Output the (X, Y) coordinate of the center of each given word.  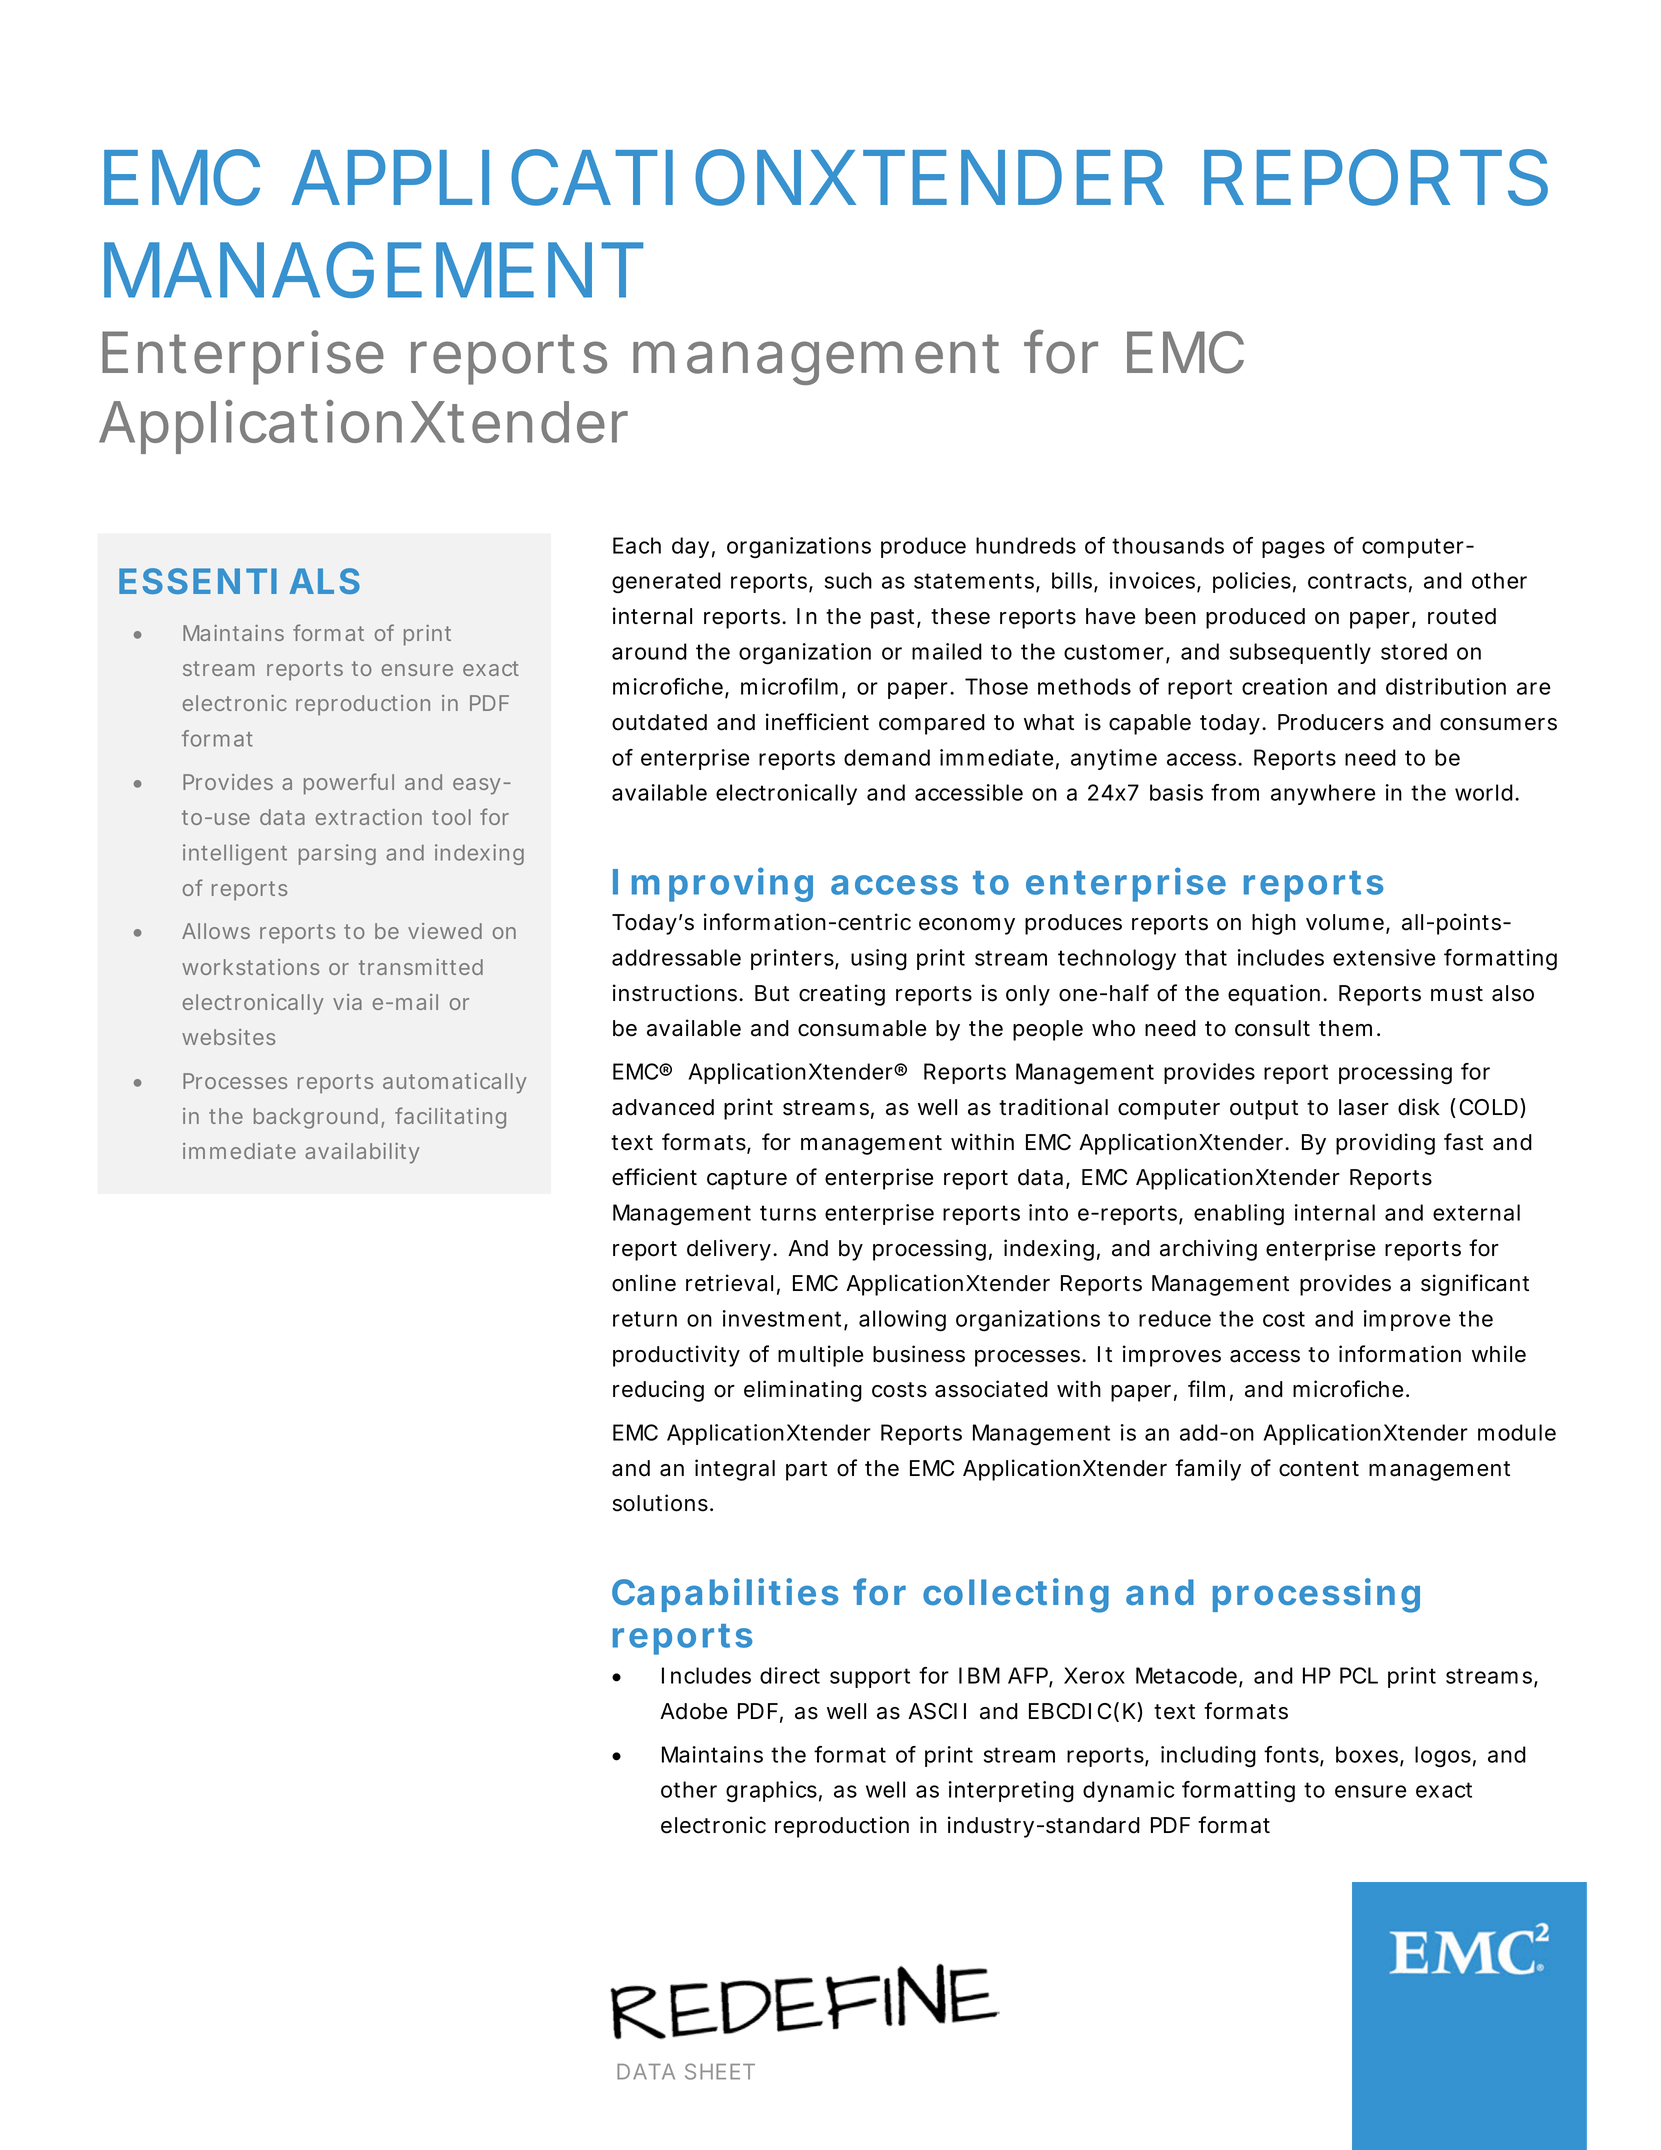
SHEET (720, 2071)
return (645, 1319)
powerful (349, 784)
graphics (774, 1792)
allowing (902, 1321)
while (1499, 1354)
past (896, 619)
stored (1414, 651)
